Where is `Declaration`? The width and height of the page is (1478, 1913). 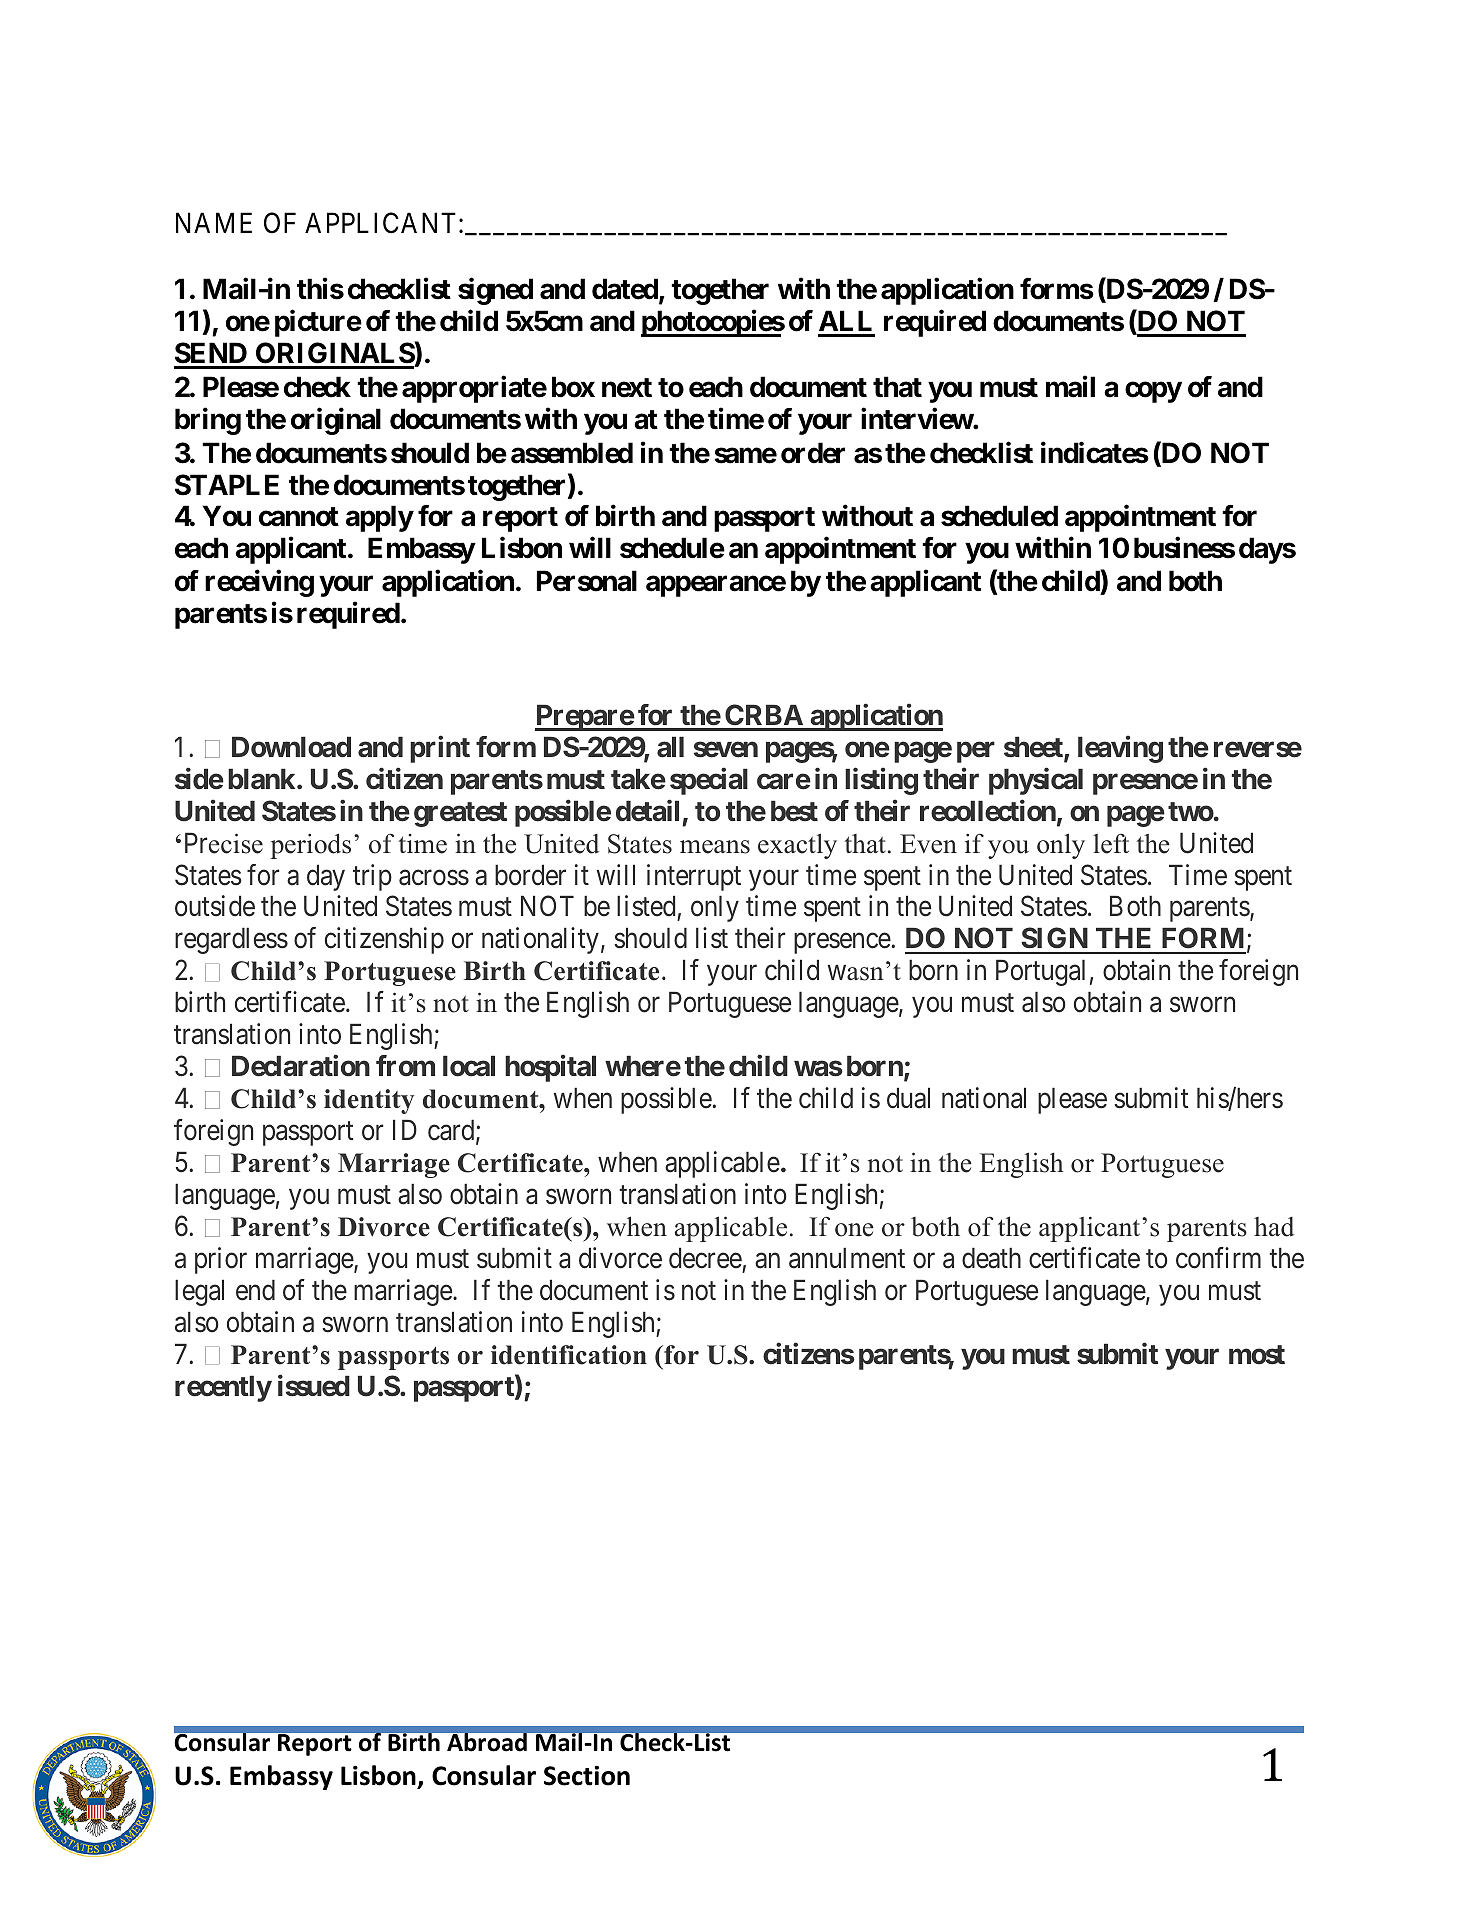
Declaration is located at coordinates (301, 1066).
